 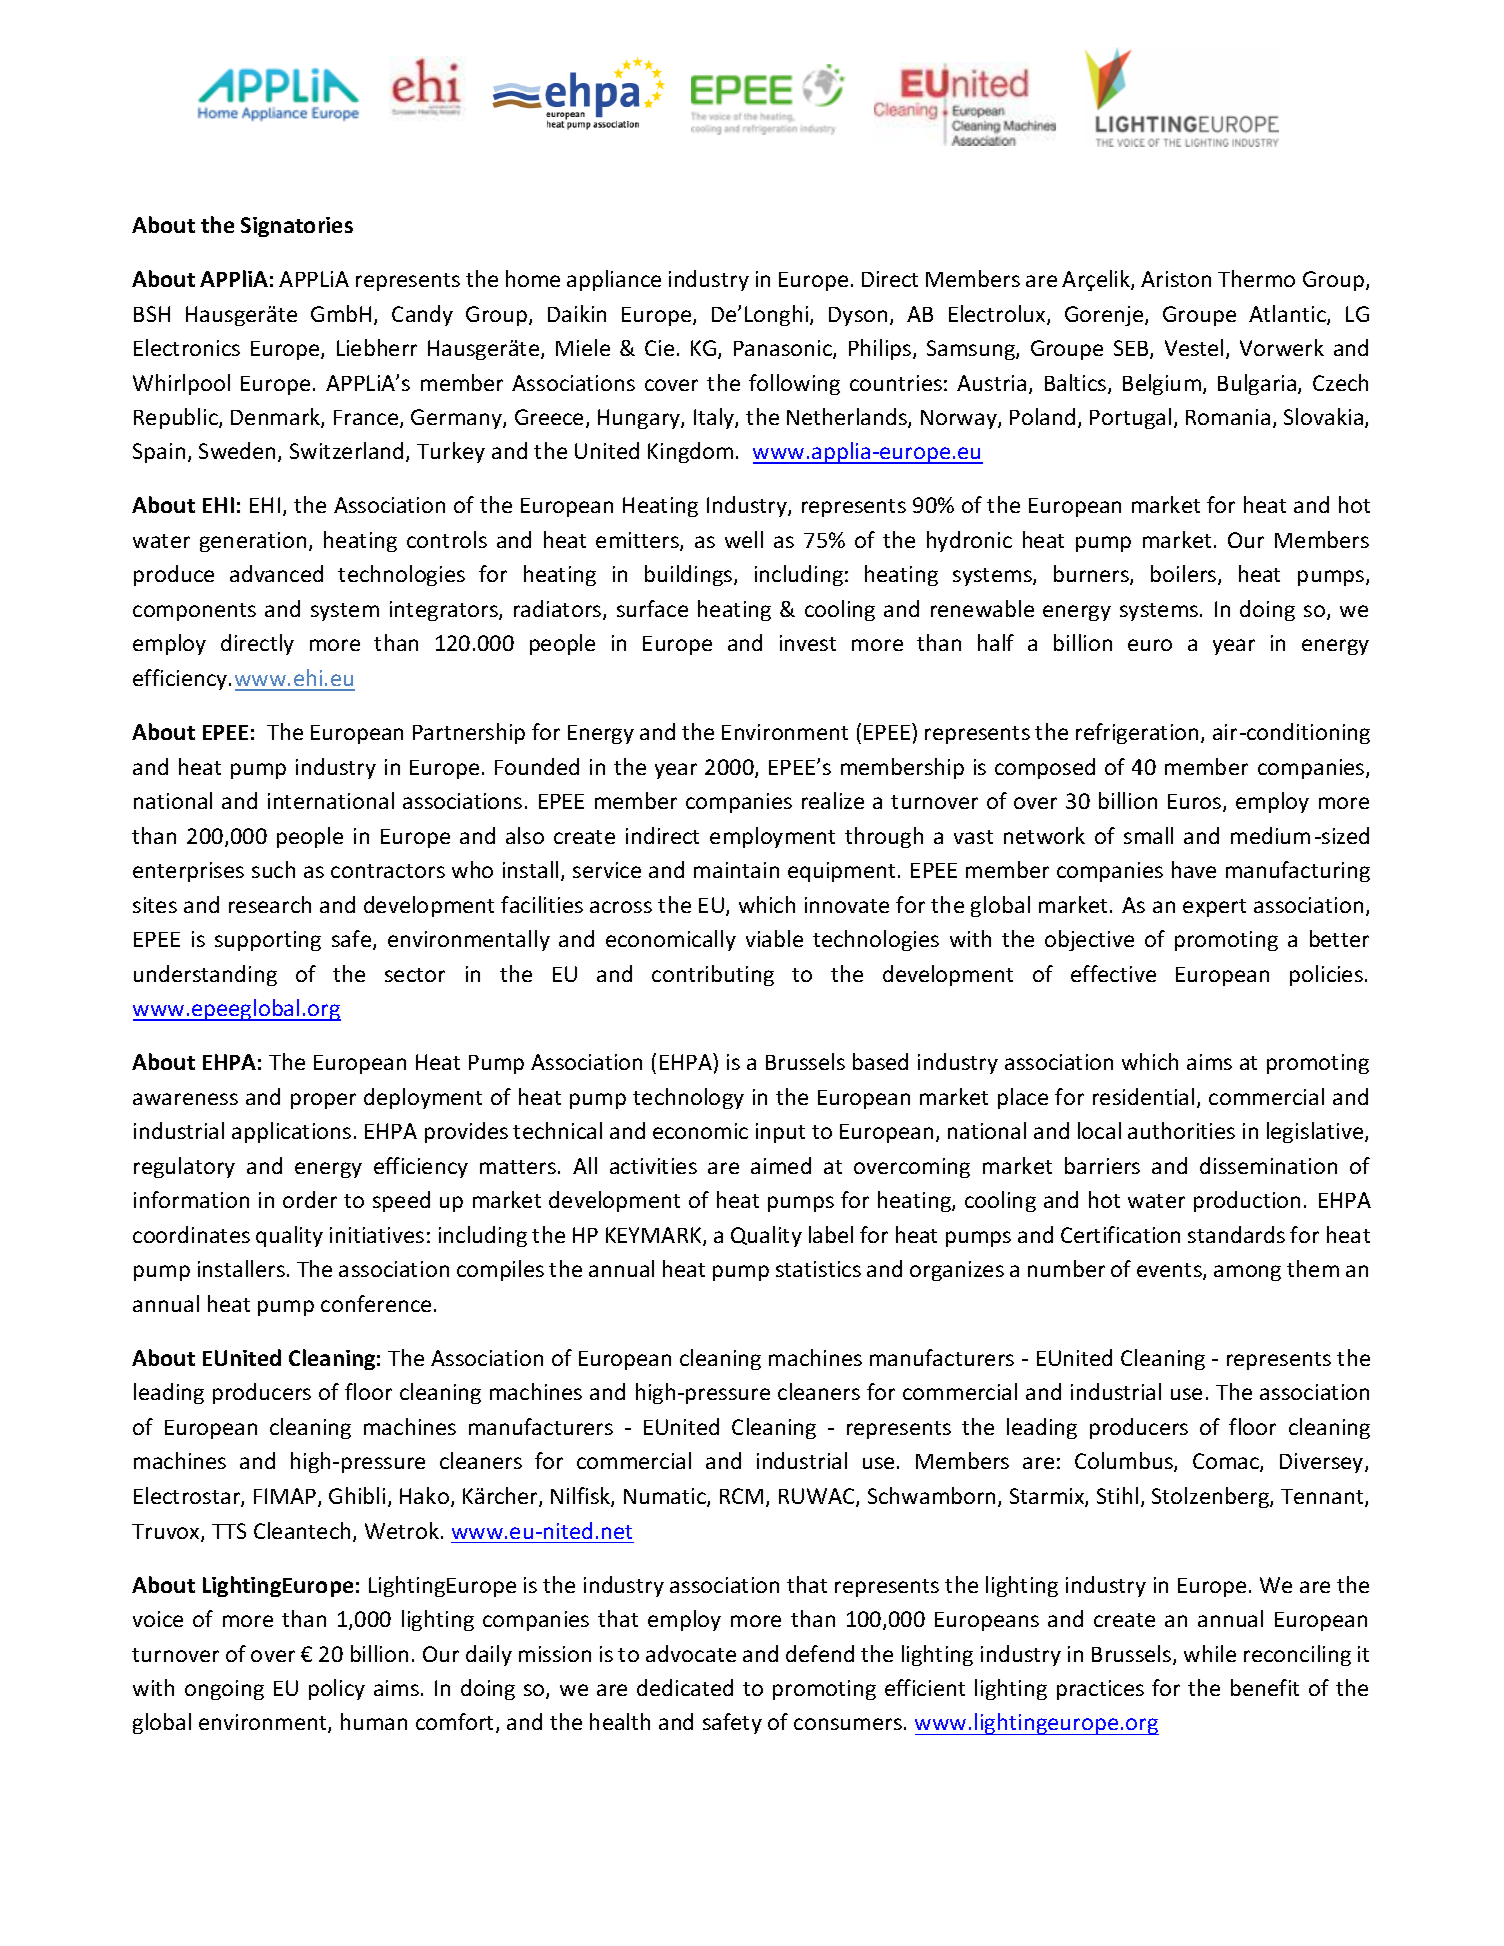 I want to click on invest, so click(x=808, y=643).
